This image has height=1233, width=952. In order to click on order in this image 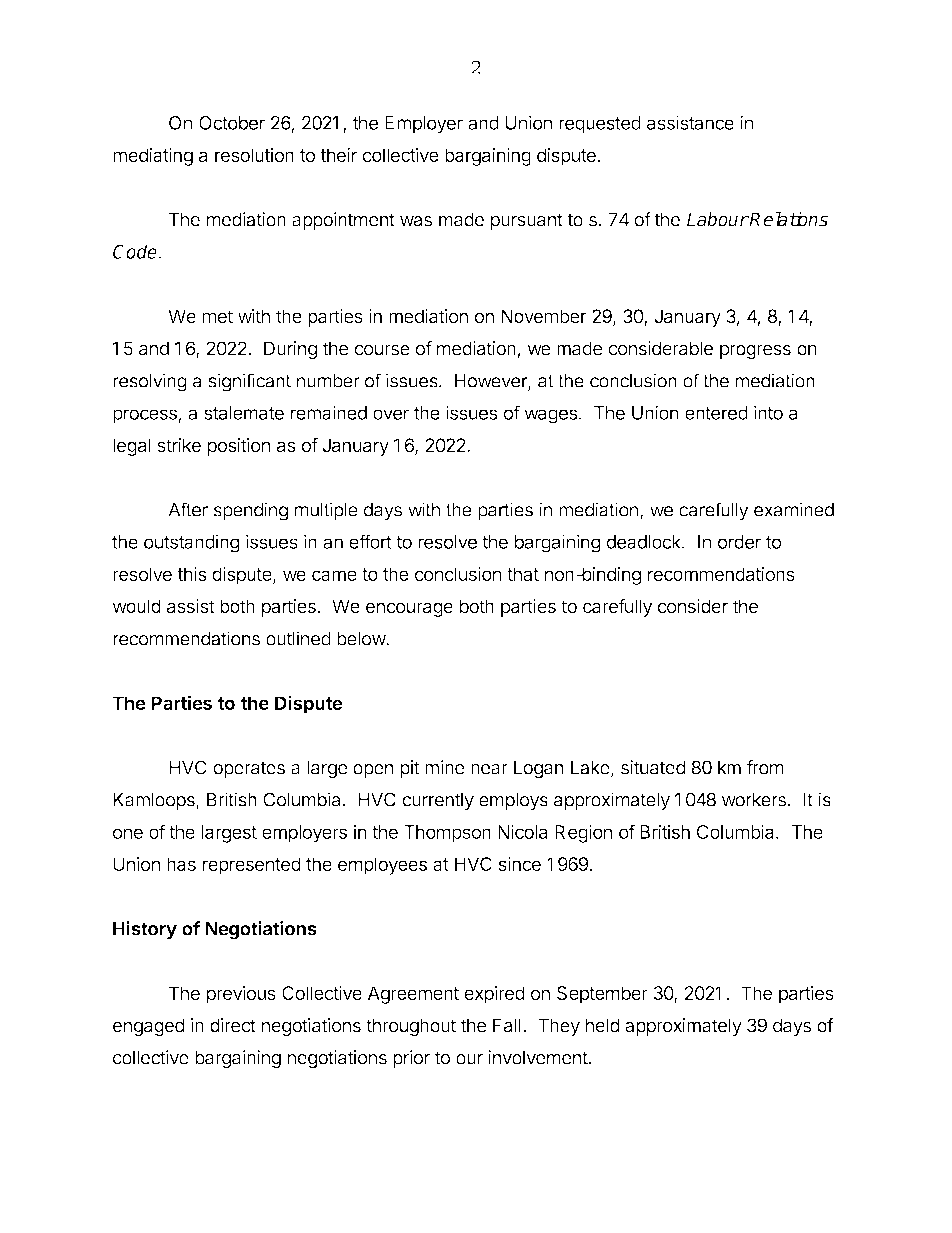, I will do `click(739, 542)`.
